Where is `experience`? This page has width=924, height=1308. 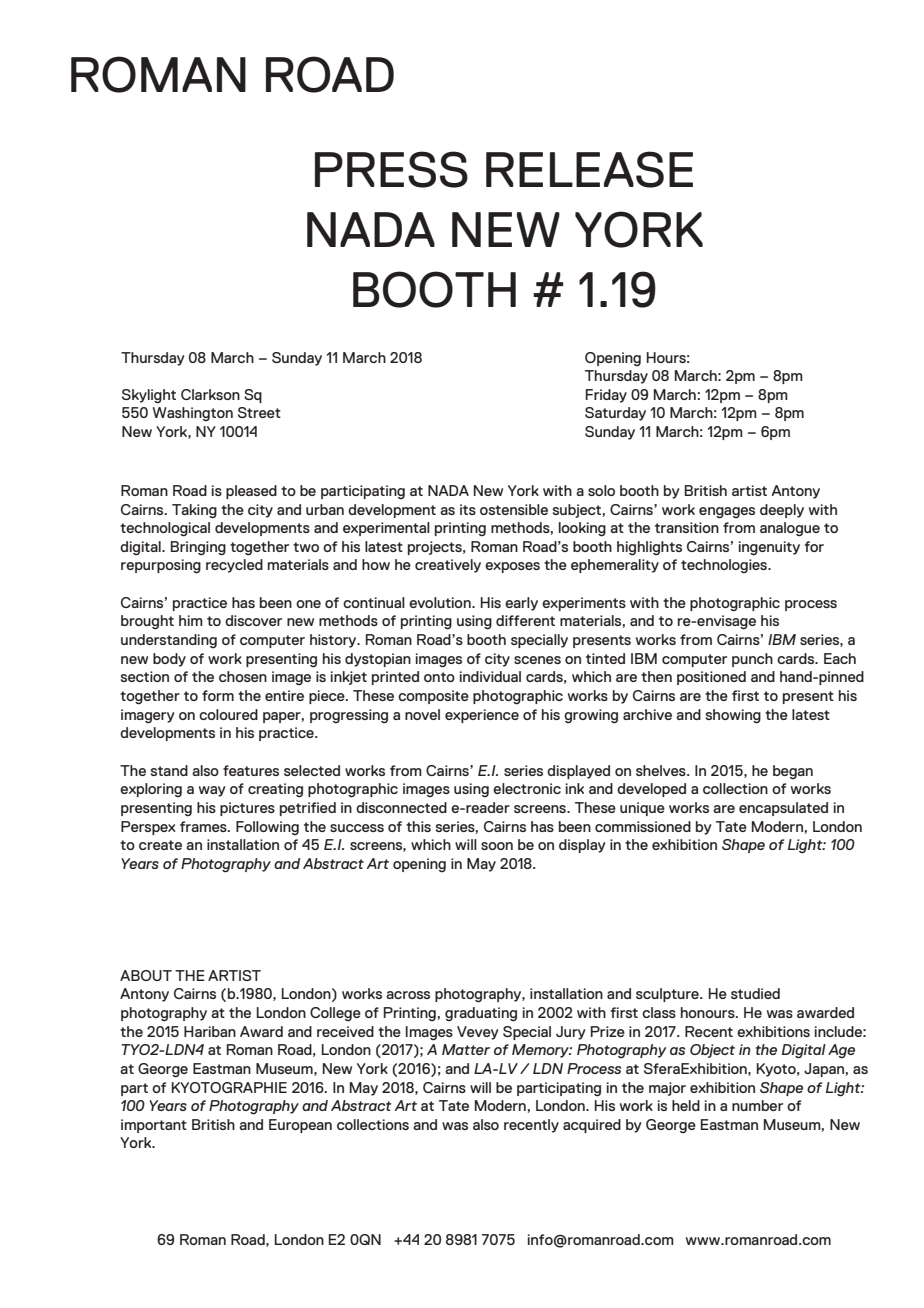
experience is located at coordinates (482, 716).
